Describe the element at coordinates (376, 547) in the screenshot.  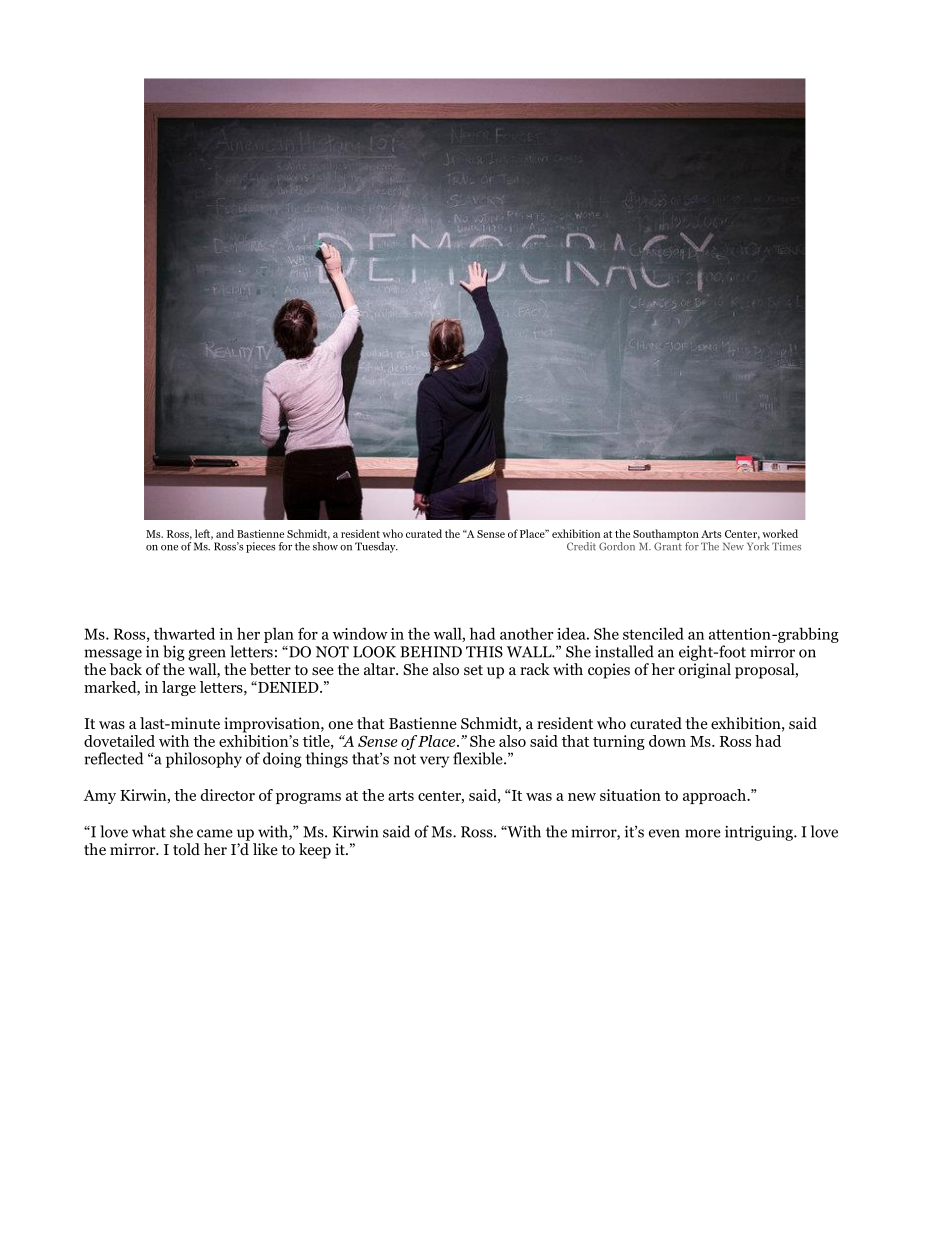
I see `Tuesday` at that location.
